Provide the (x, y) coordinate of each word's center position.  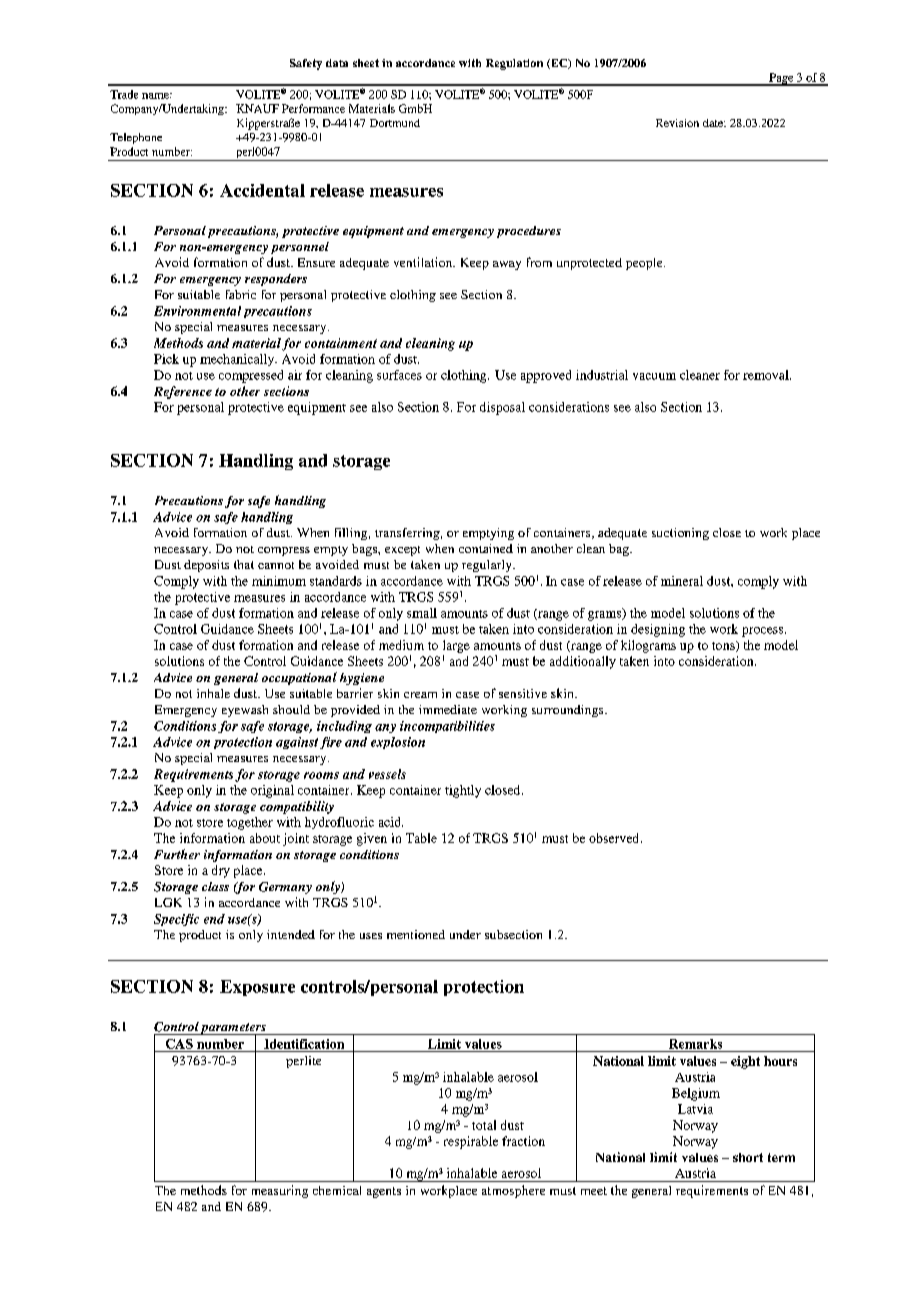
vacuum (654, 376)
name (157, 96)
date (714, 123)
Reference (183, 392)
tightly (463, 791)
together (250, 823)
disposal (502, 408)
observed (615, 838)
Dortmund (395, 123)
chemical (337, 1190)
